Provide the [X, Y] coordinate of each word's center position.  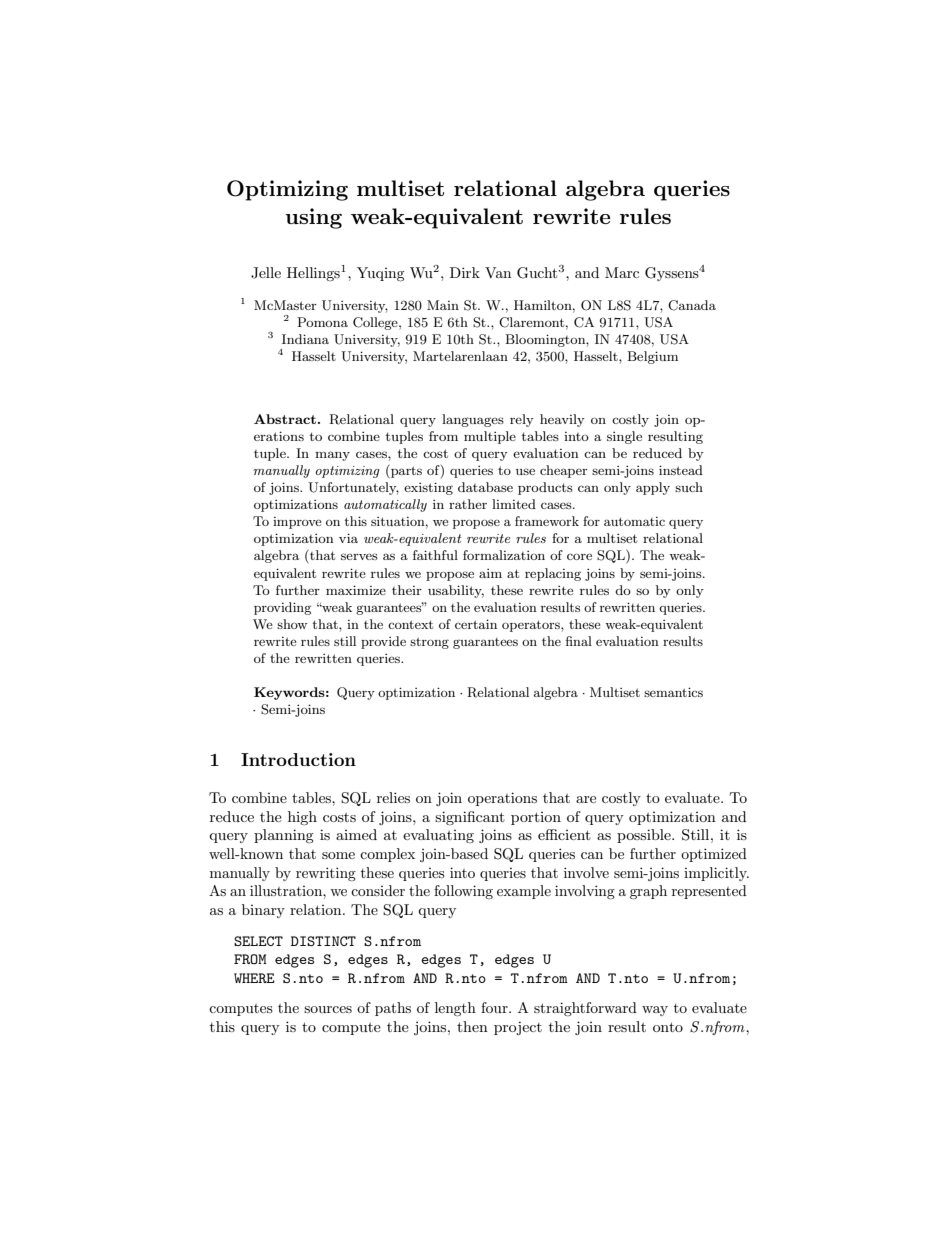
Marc [622, 272]
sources [328, 1009]
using [314, 218]
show [292, 624]
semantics [673, 692]
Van [498, 272]
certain [476, 624]
